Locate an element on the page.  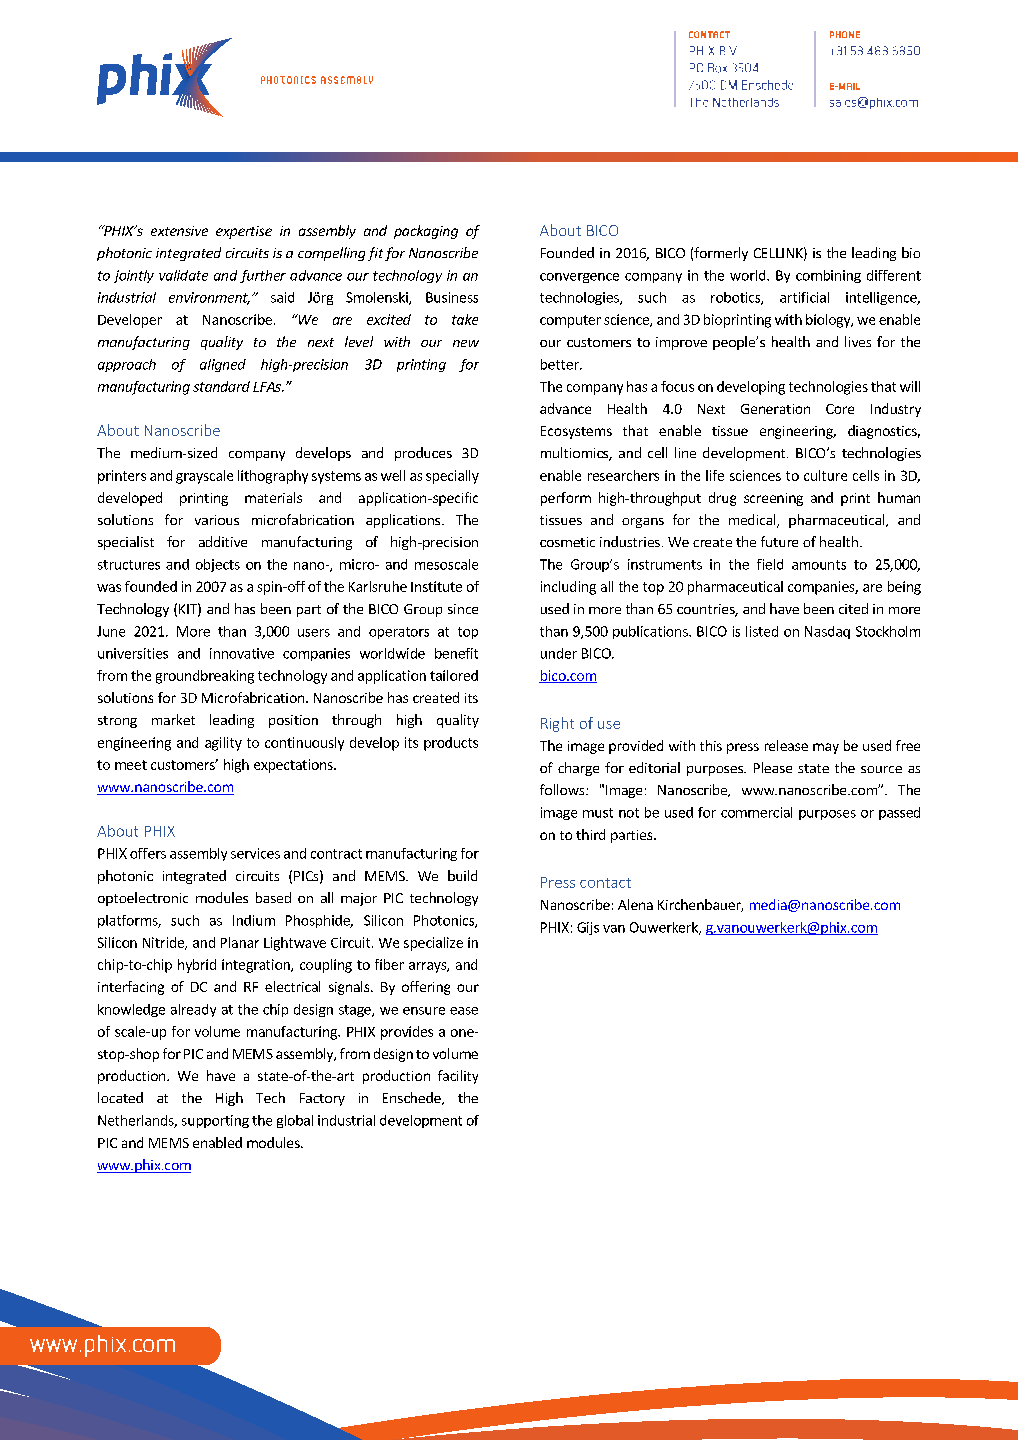
Alena is located at coordinates (635, 904).
